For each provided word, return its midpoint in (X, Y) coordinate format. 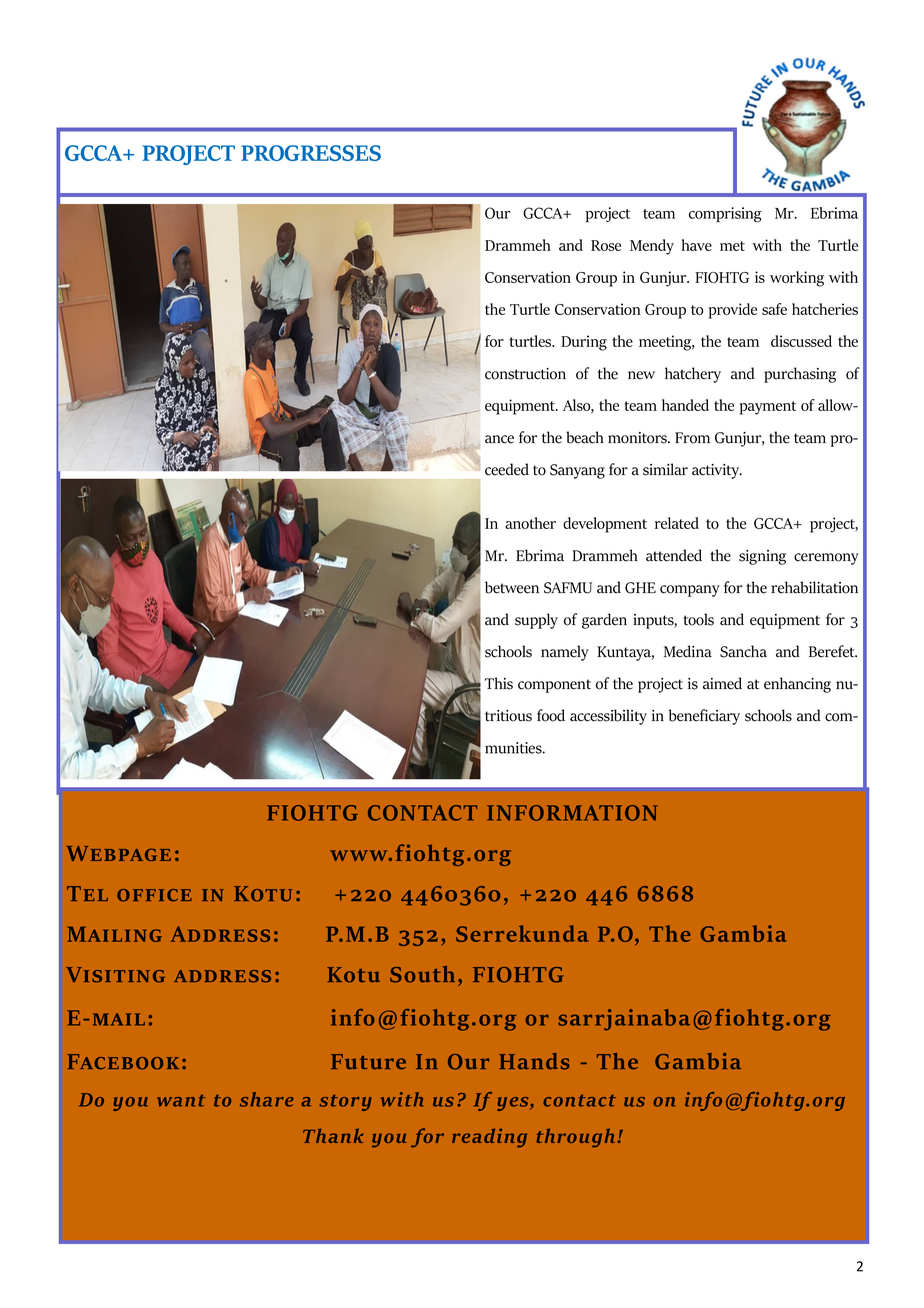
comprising (725, 215)
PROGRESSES (311, 153)
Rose (606, 245)
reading (489, 1138)
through (577, 1138)
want (181, 1101)
